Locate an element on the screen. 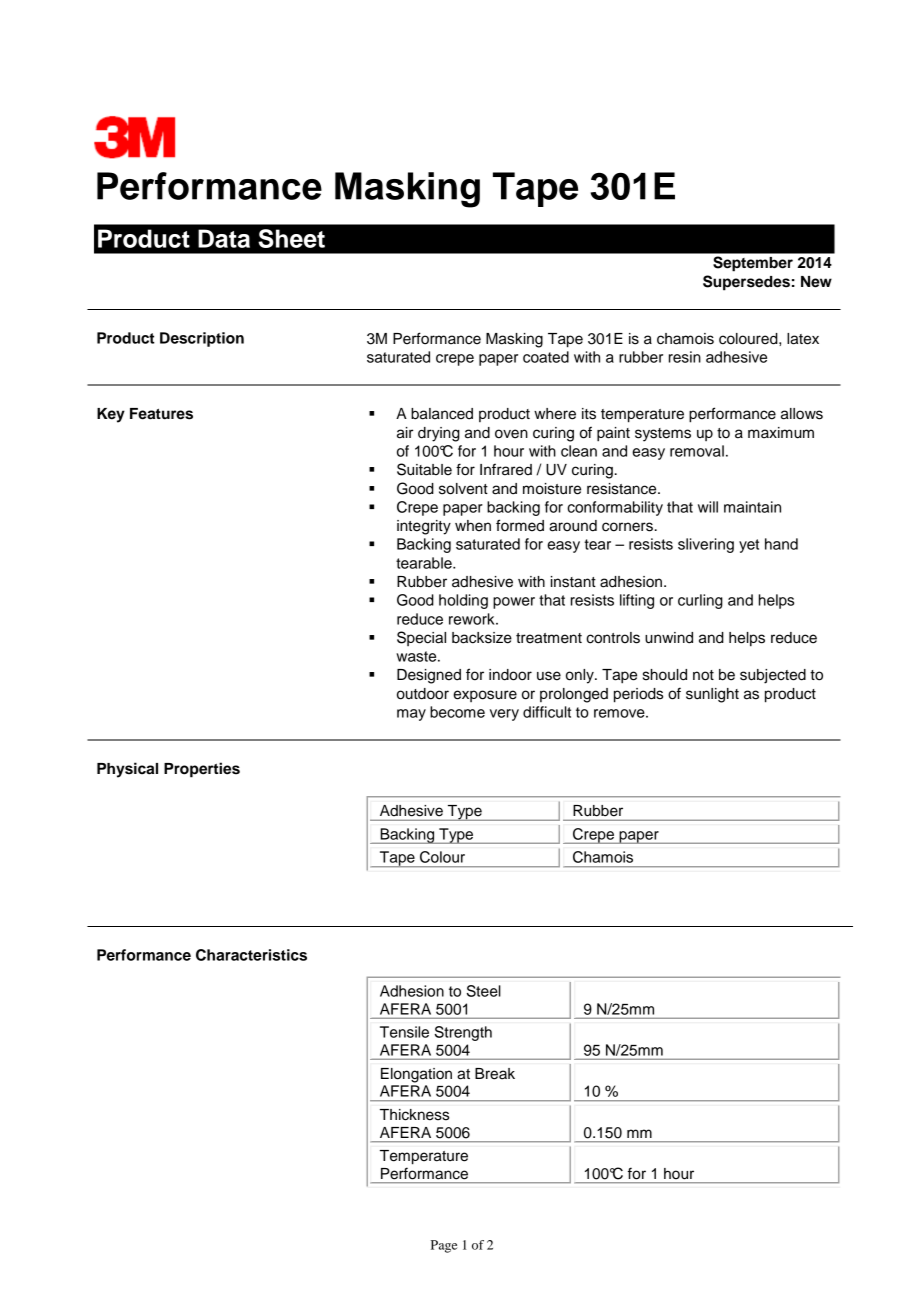 The height and width of the screenshot is (1308, 924). Characteristics is located at coordinates (251, 955).
